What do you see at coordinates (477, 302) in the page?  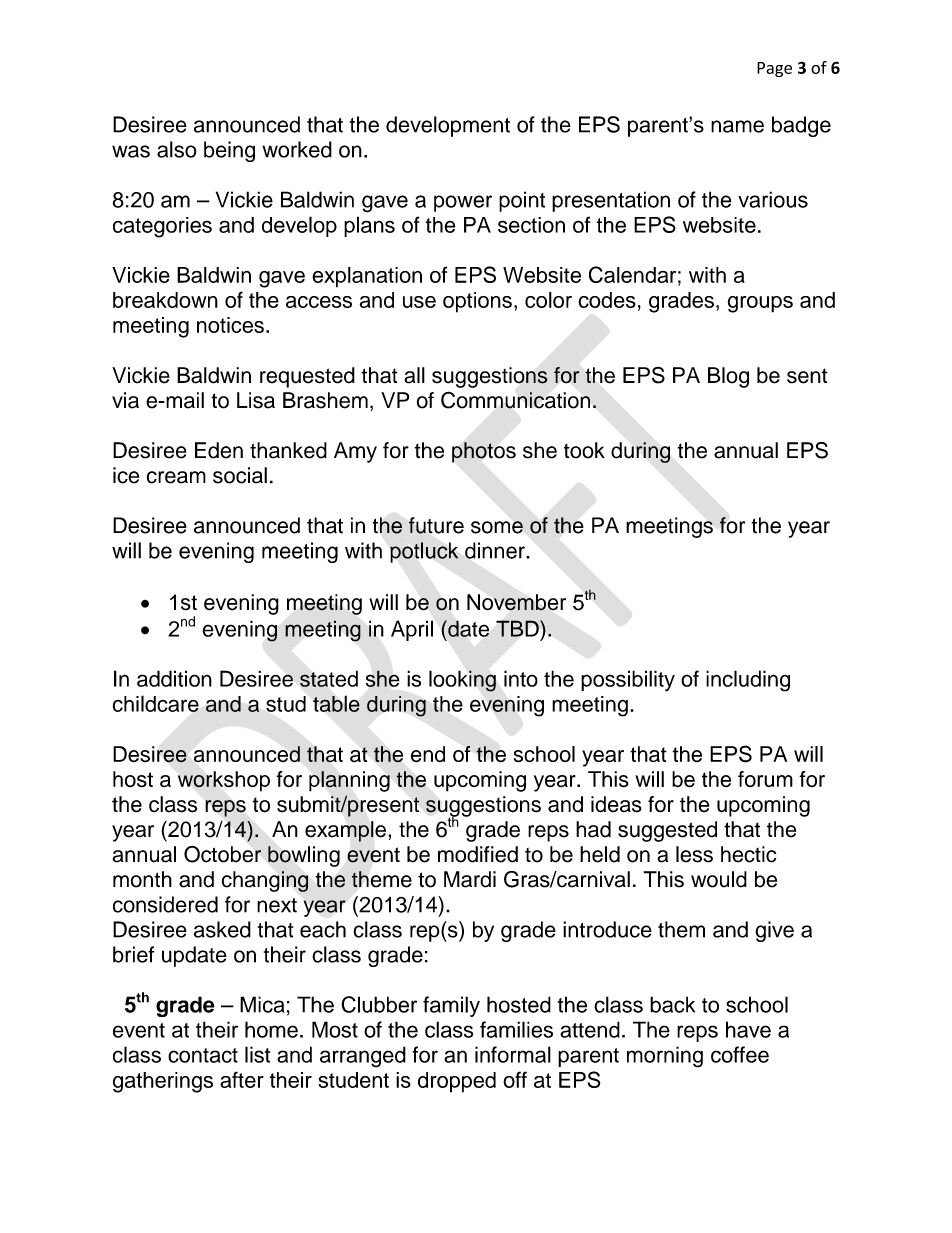 I see `options` at bounding box center [477, 302].
